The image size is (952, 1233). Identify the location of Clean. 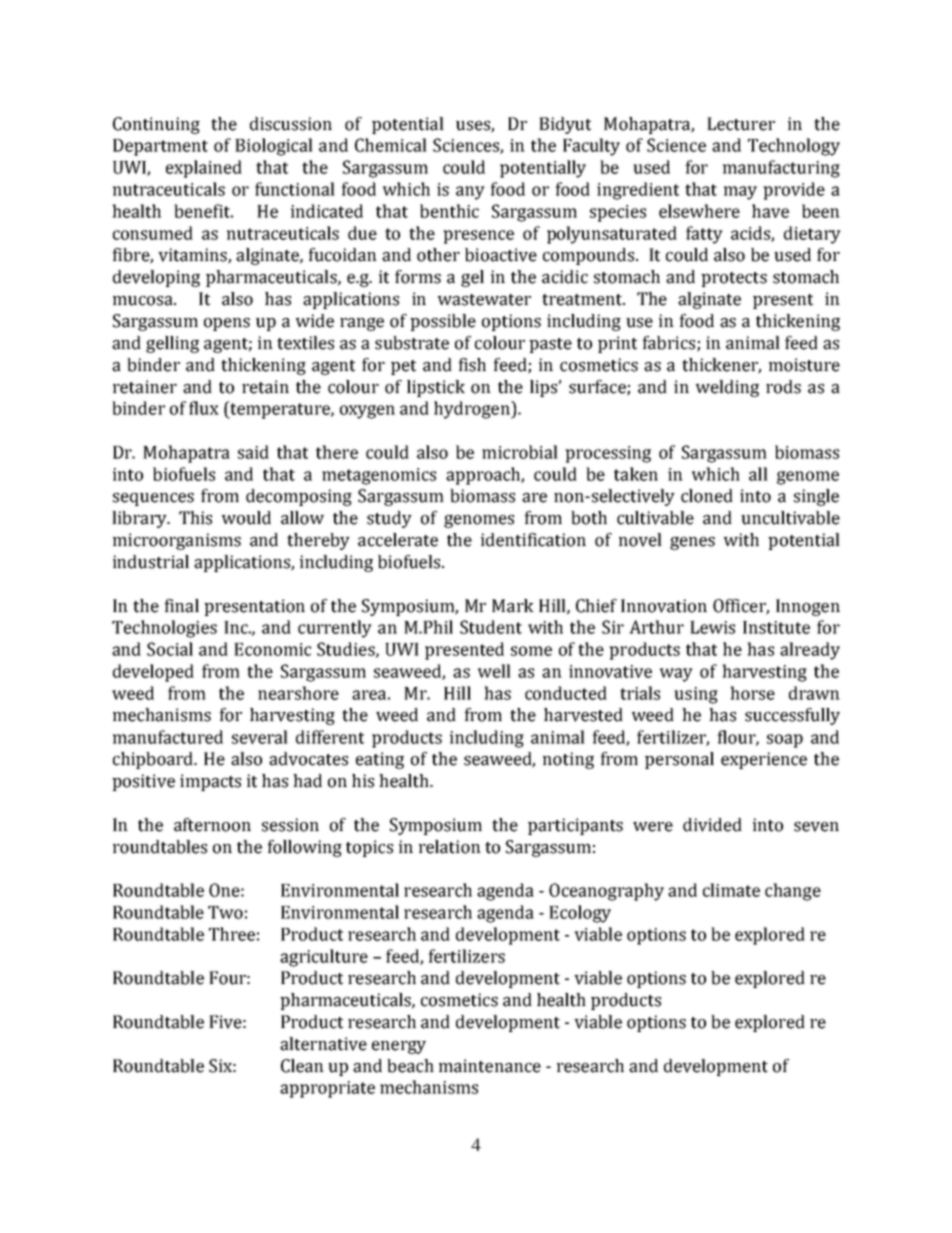
(302, 1066).
